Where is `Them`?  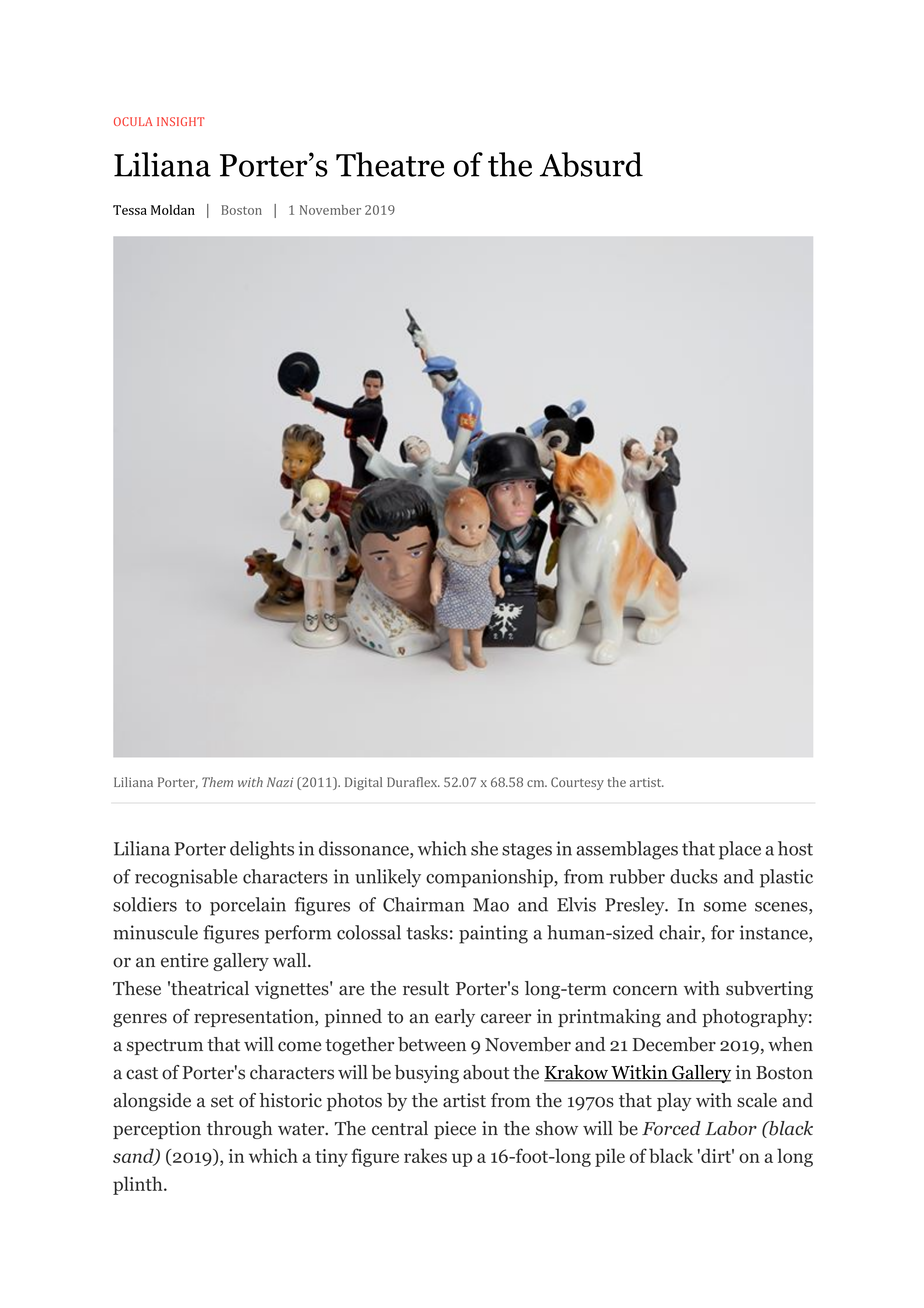
Them is located at coordinates (217, 782).
